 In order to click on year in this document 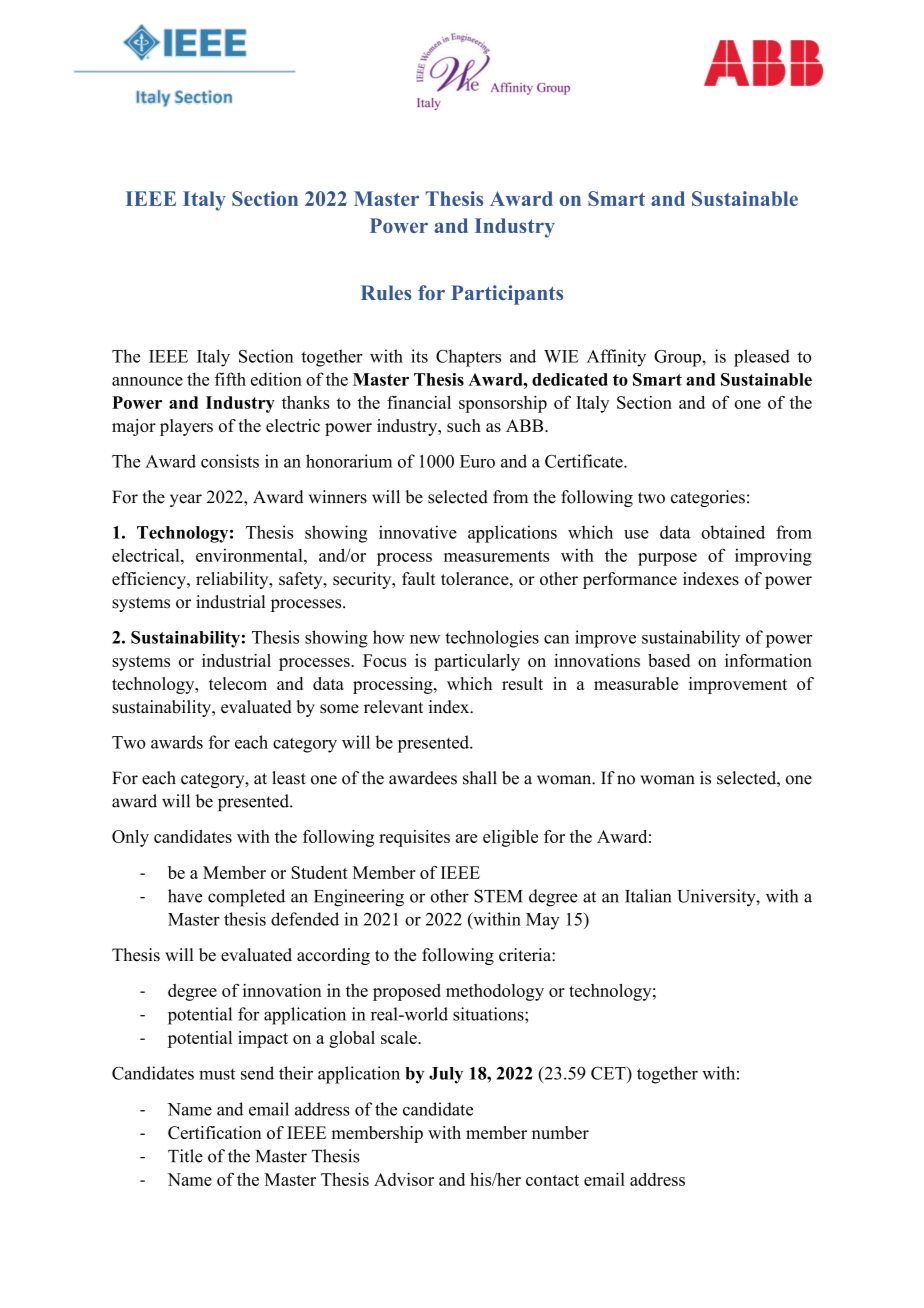, I will do `click(186, 500)`.
